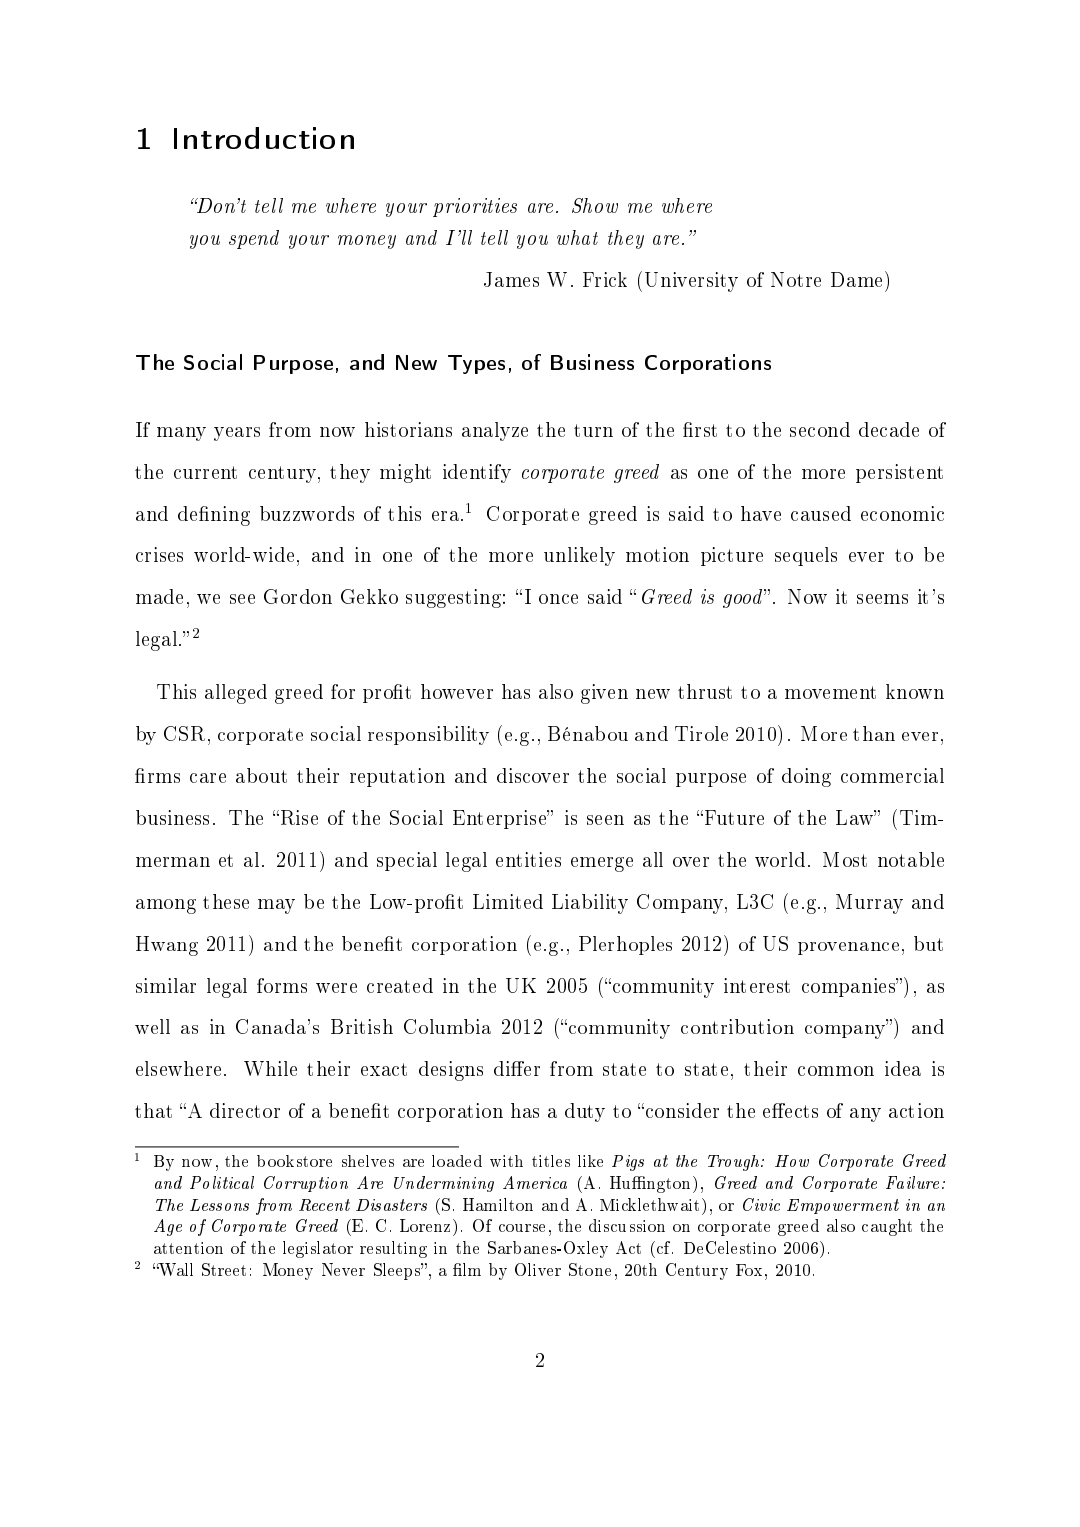 Image resolution: width=1080 pixels, height=1527 pixels. Describe the element at coordinates (595, 205) in the screenshot. I see `Show` at that location.
